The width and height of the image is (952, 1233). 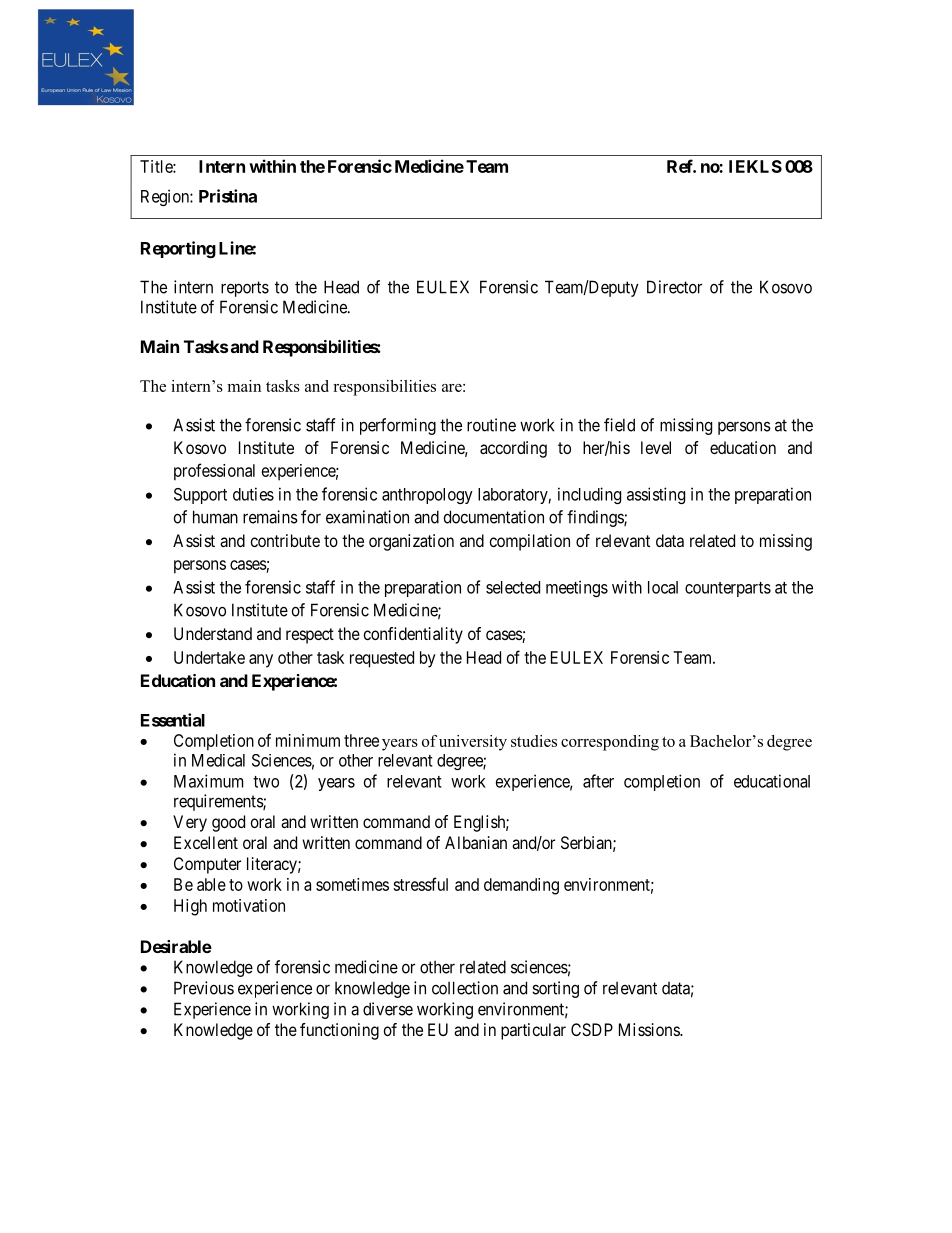 What do you see at coordinates (413, 635) in the image?
I see `confidentiality` at bounding box center [413, 635].
